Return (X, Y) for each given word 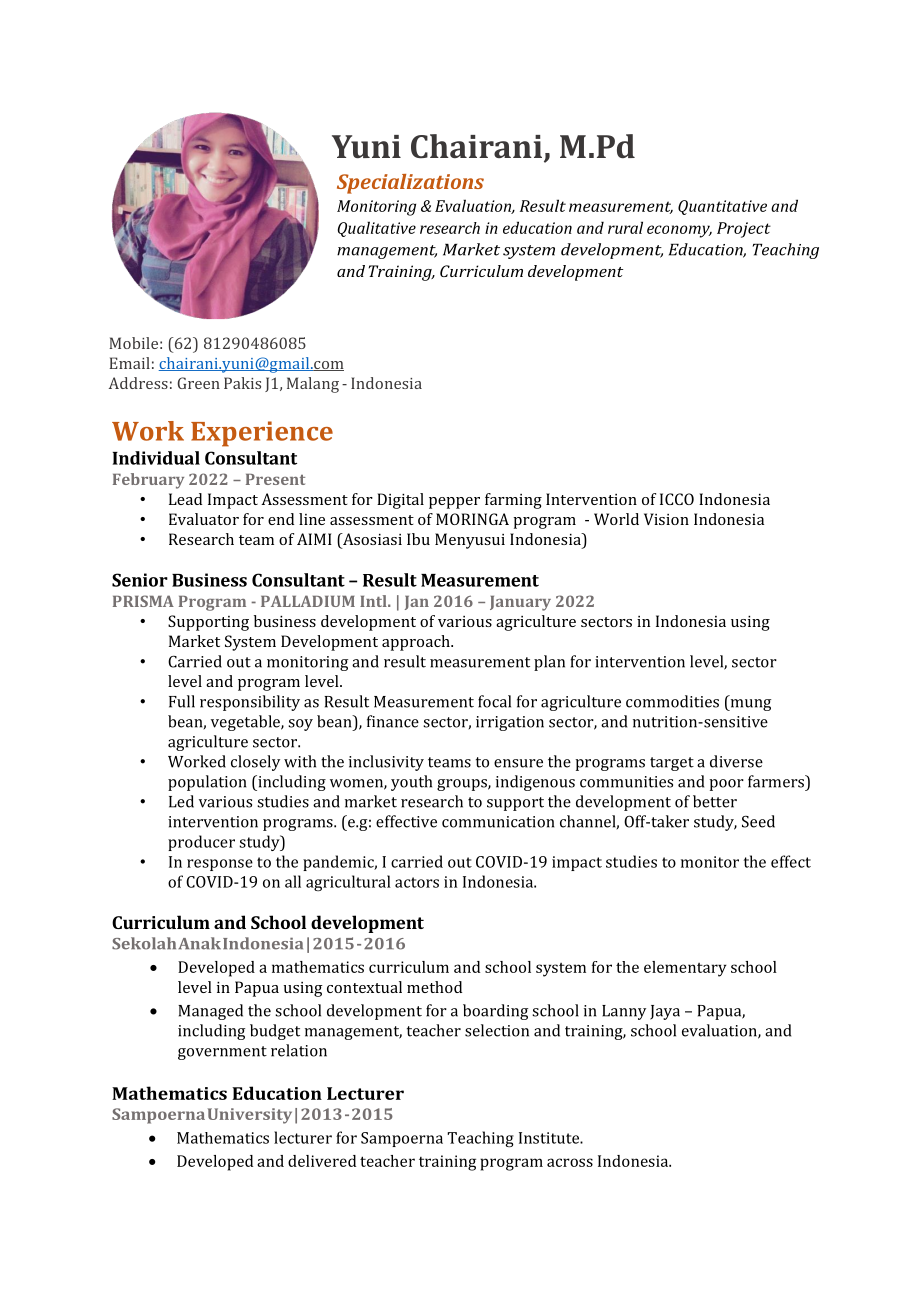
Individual (156, 458)
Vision (666, 519)
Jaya (665, 1012)
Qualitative (377, 229)
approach (417, 643)
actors (417, 882)
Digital (400, 501)
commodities (672, 701)
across (570, 1162)
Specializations (410, 184)
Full (182, 701)
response (220, 865)
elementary (685, 969)
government (222, 1053)
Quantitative (722, 207)
